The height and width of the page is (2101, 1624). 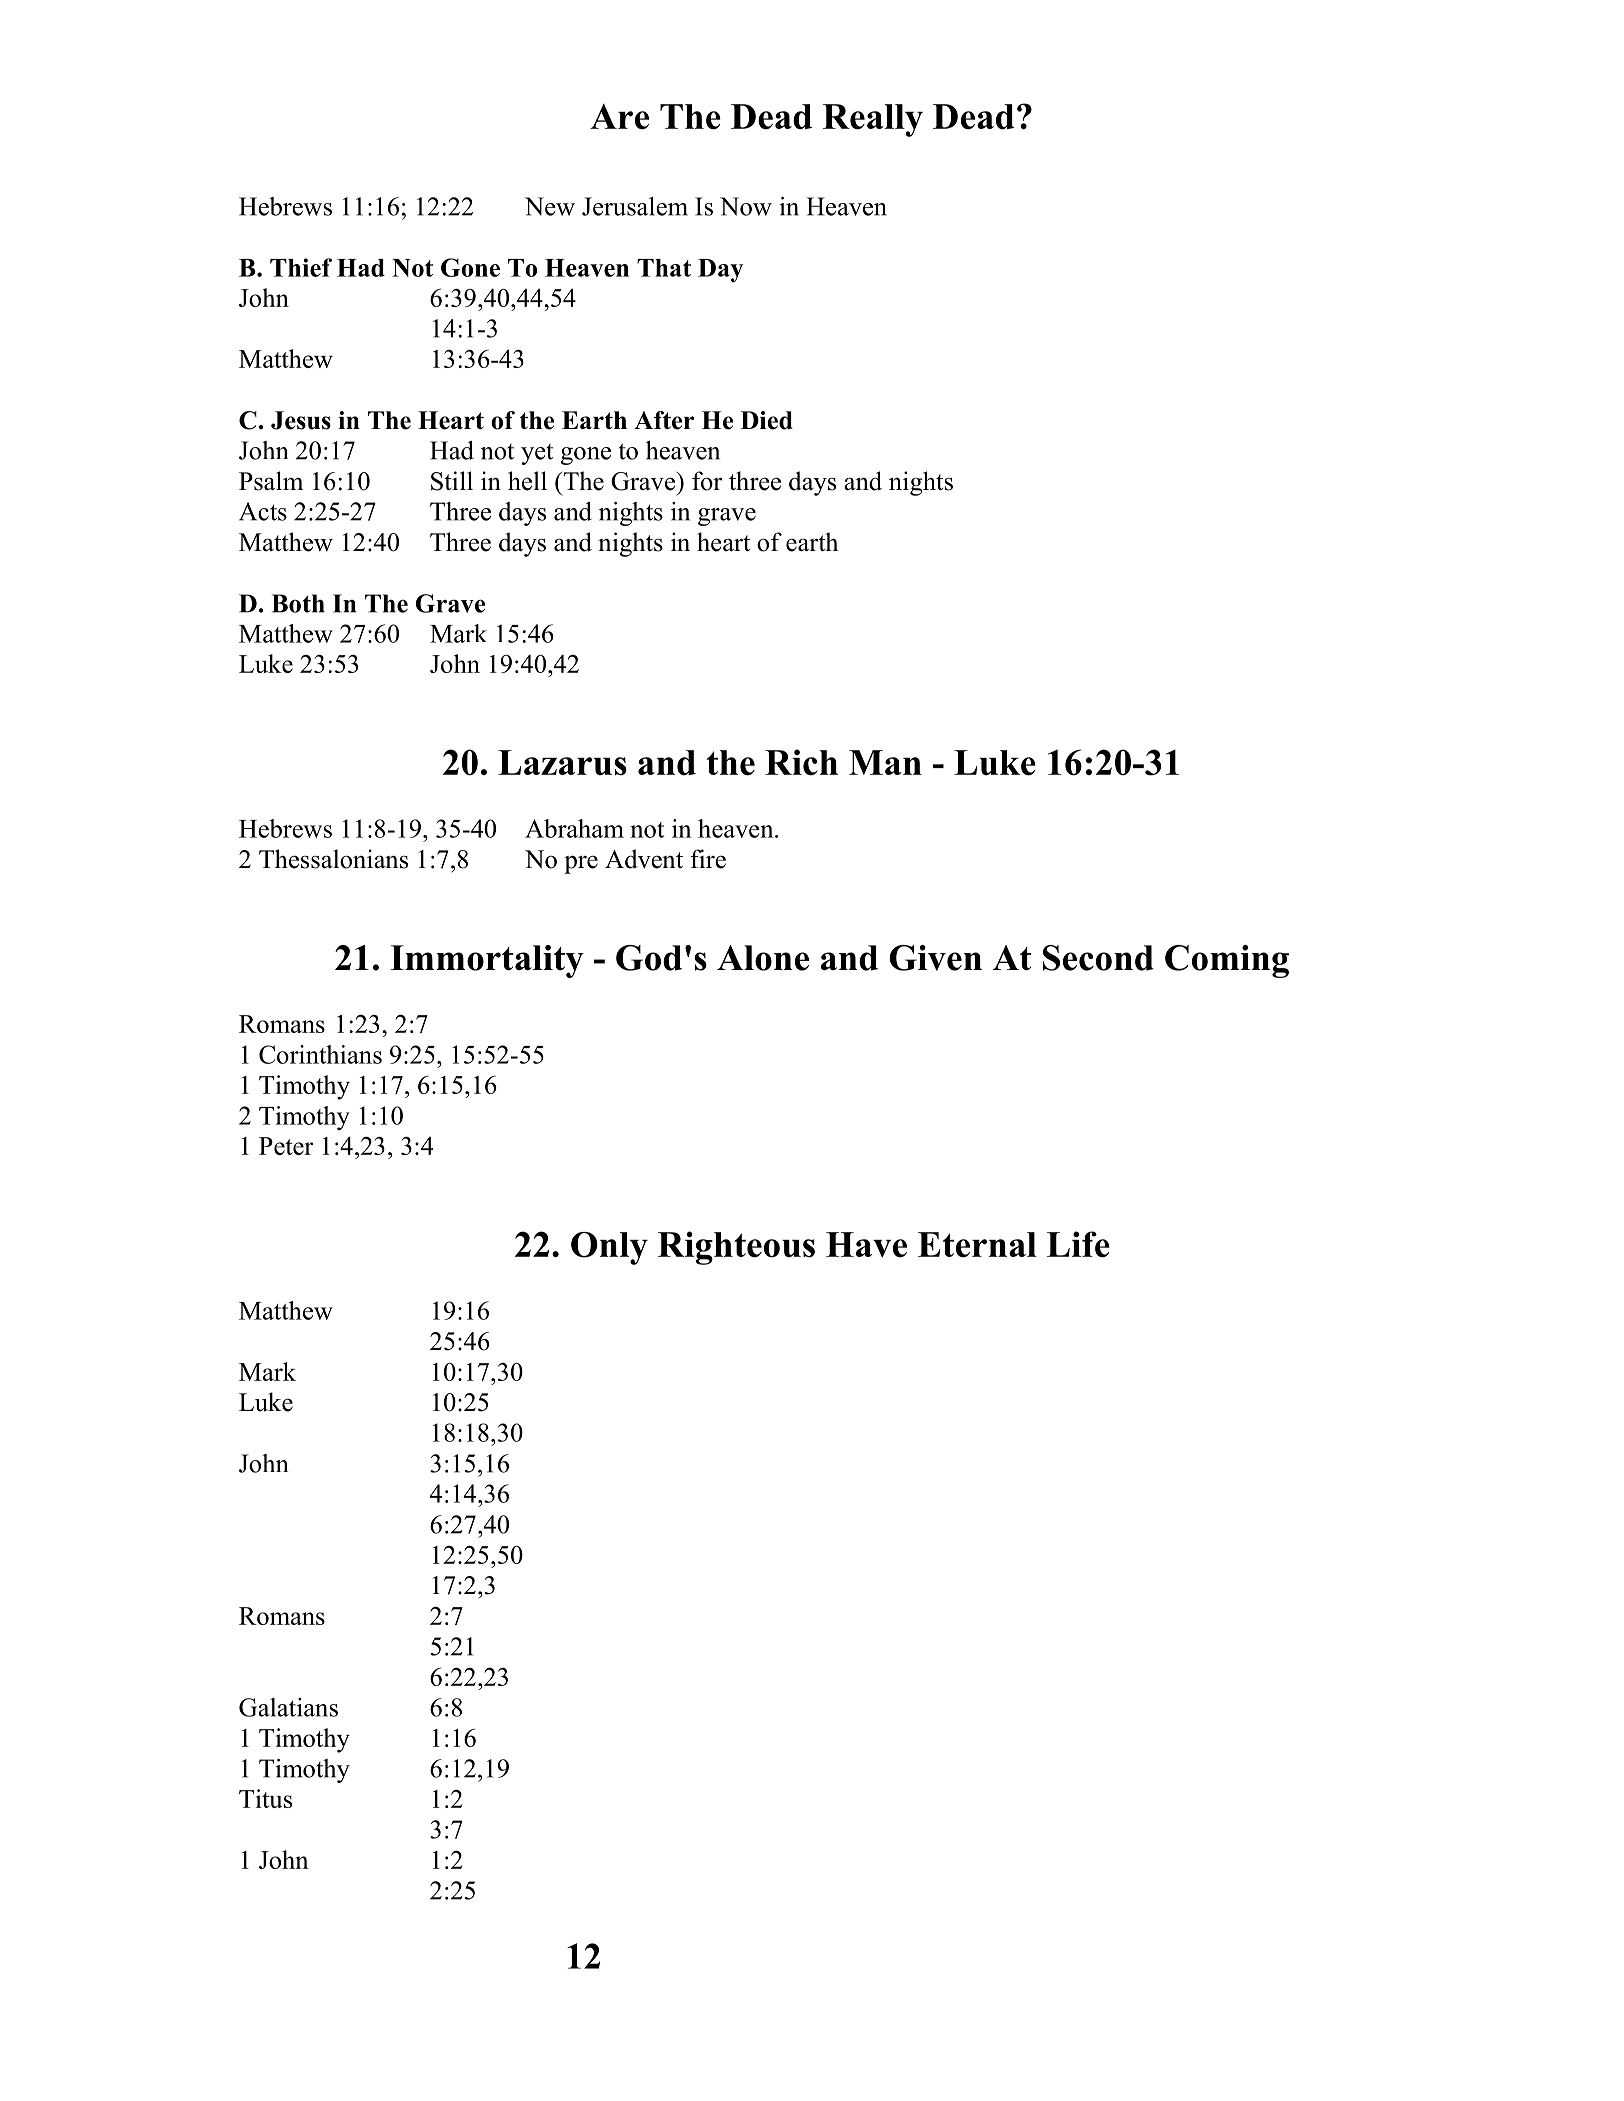 I want to click on Life, so click(x=1078, y=1244).
